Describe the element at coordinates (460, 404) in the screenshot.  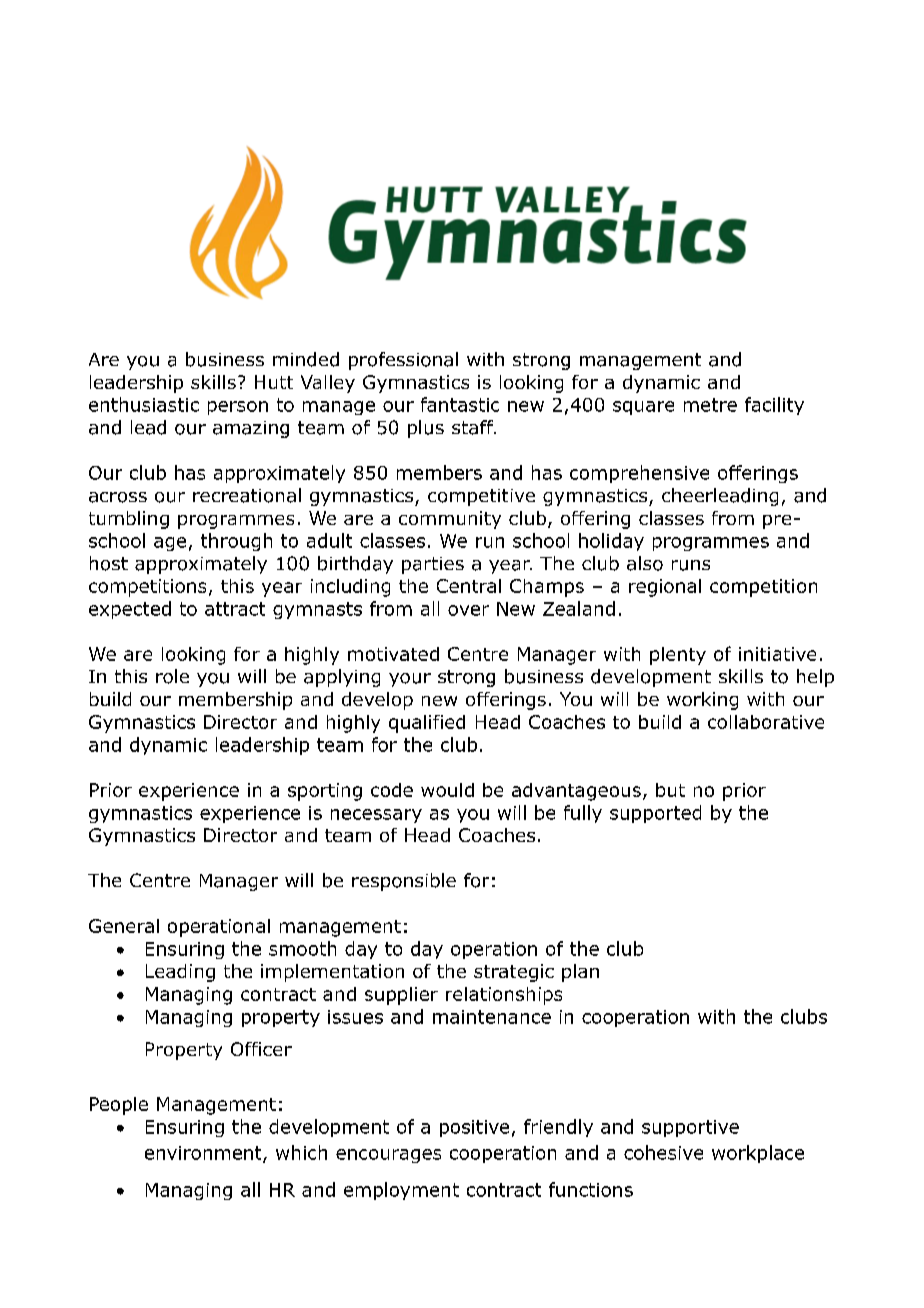
I see `fantastic` at that location.
